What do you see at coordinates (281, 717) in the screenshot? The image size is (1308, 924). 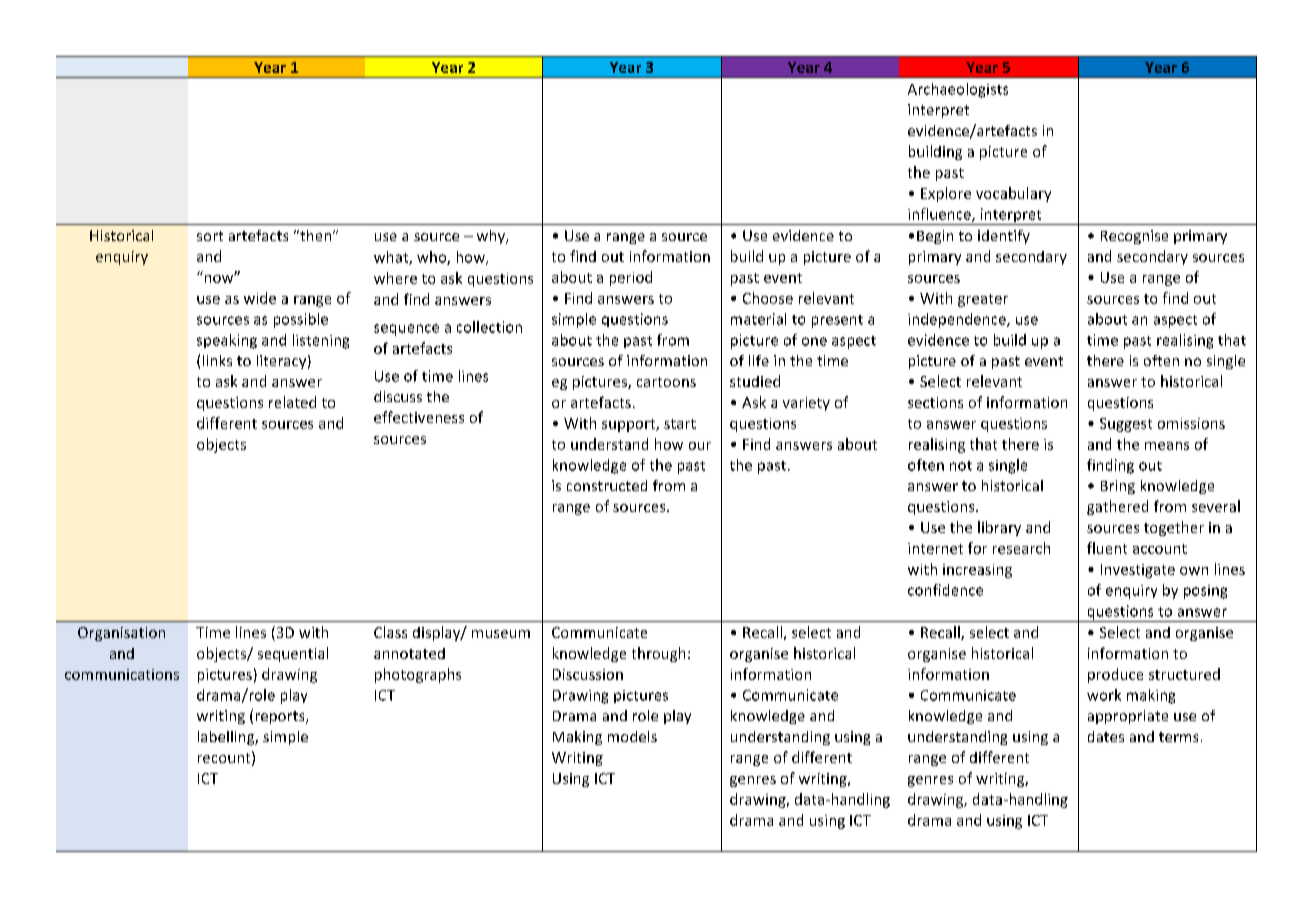 I see `reports` at bounding box center [281, 717].
